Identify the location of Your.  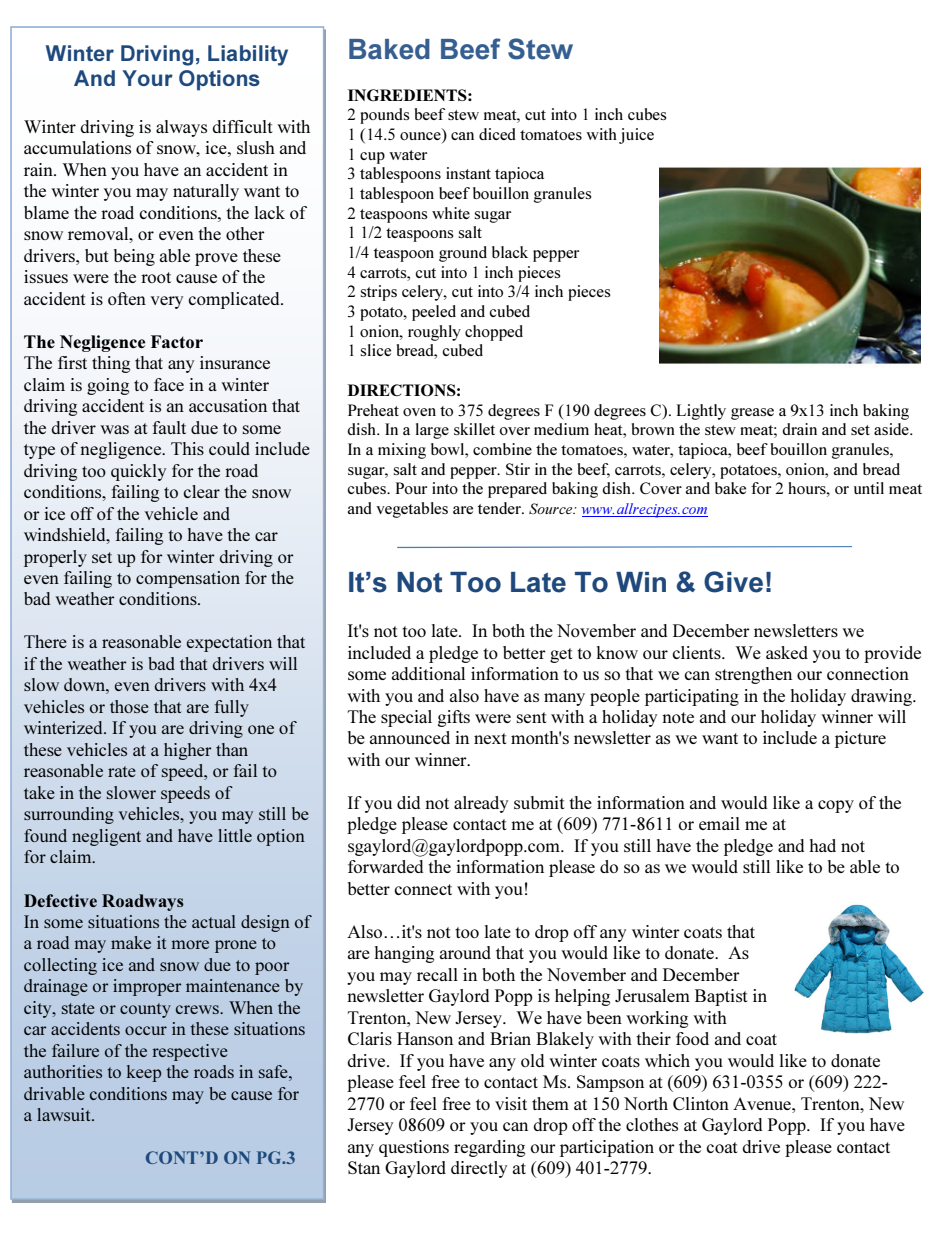
(147, 78).
